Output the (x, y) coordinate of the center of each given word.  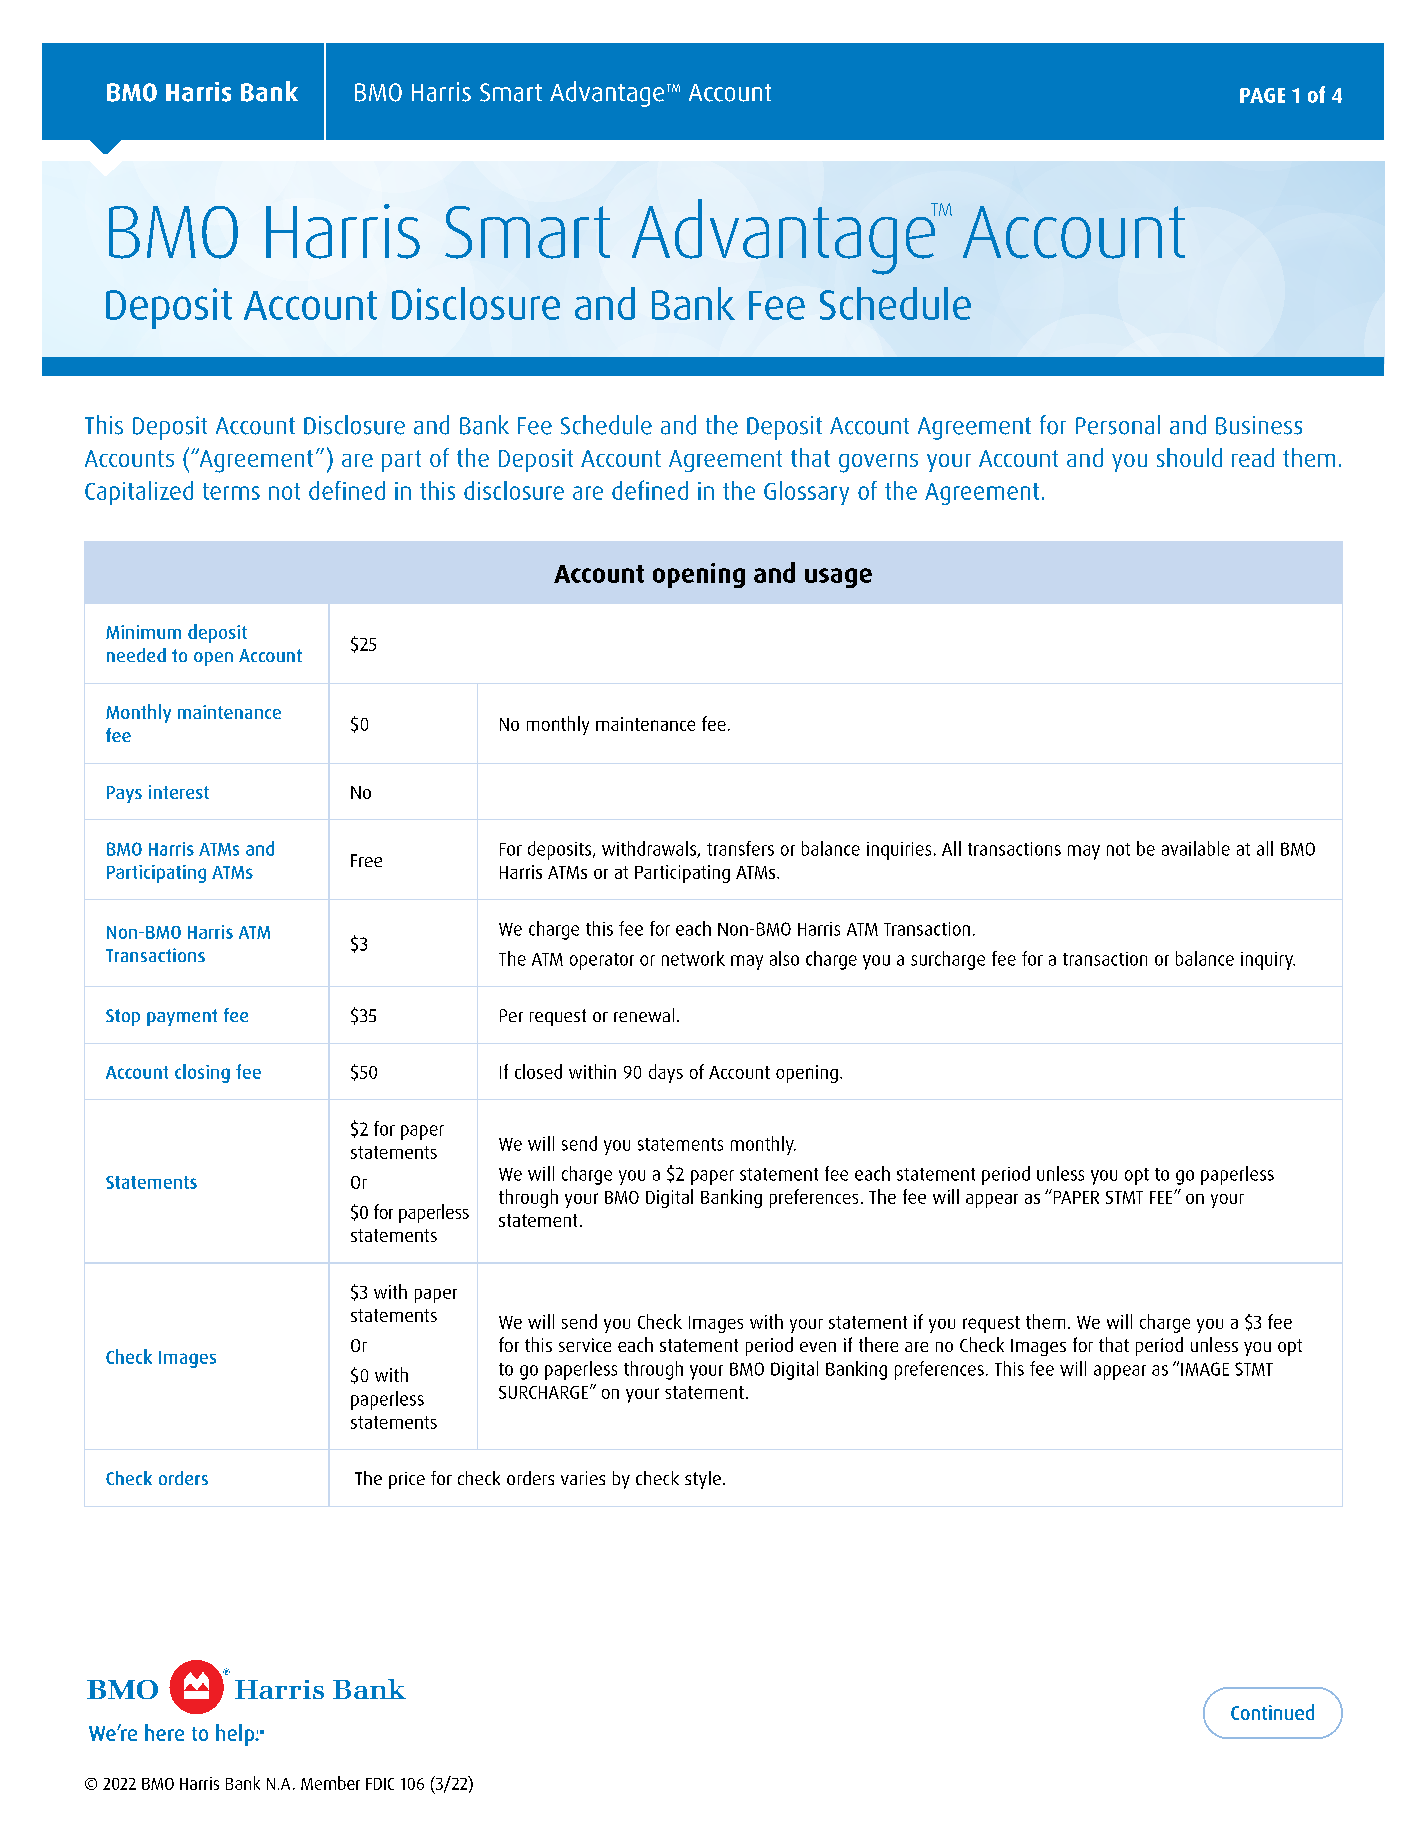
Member (330, 1783)
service (585, 1345)
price (407, 1480)
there (878, 1344)
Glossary (806, 493)
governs (878, 463)
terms (231, 491)
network (693, 958)
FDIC (380, 1784)
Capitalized (139, 493)
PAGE (1262, 95)
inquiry (1268, 961)
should (1189, 457)
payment (182, 1017)
